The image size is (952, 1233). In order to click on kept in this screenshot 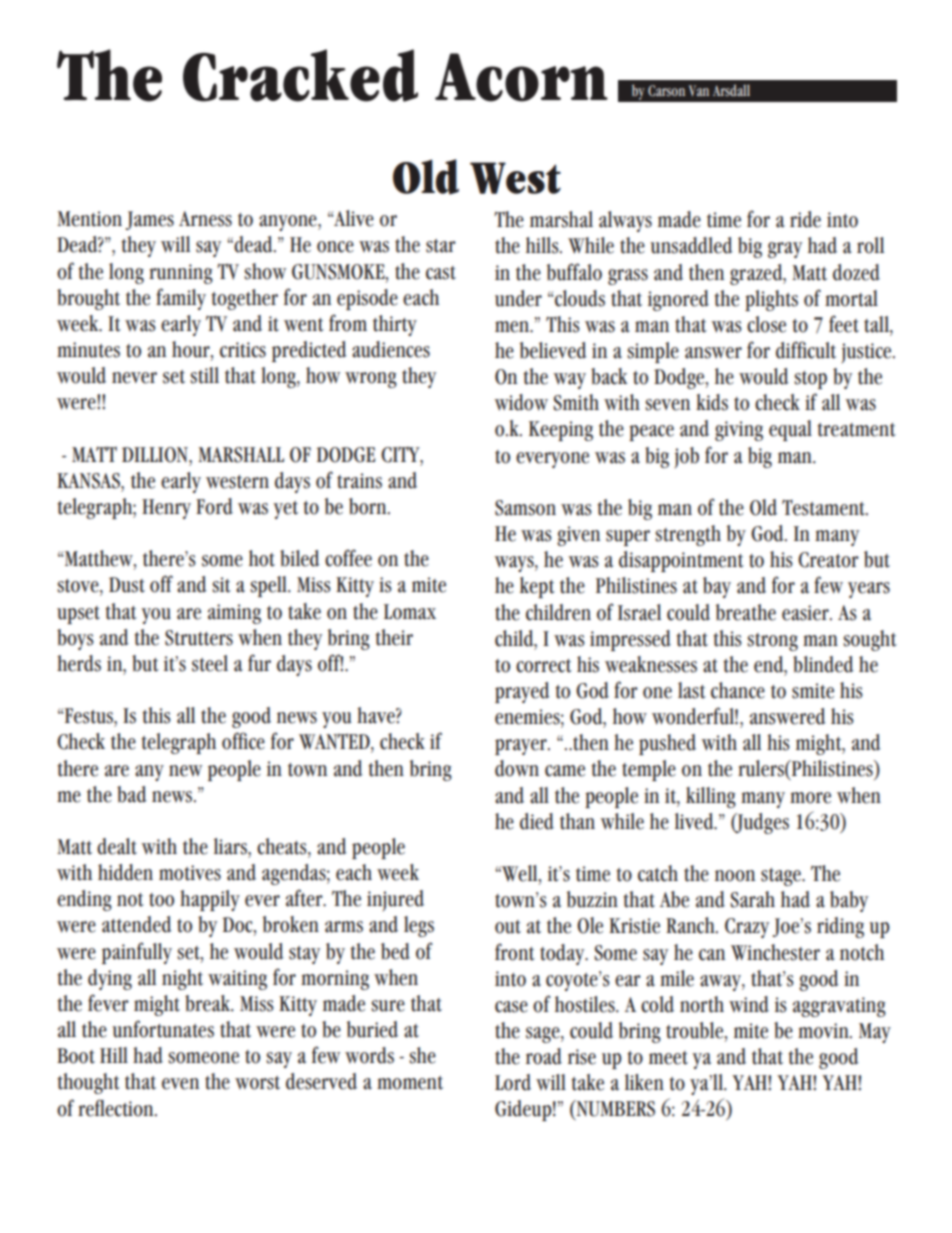, I will do `click(537, 587)`.
